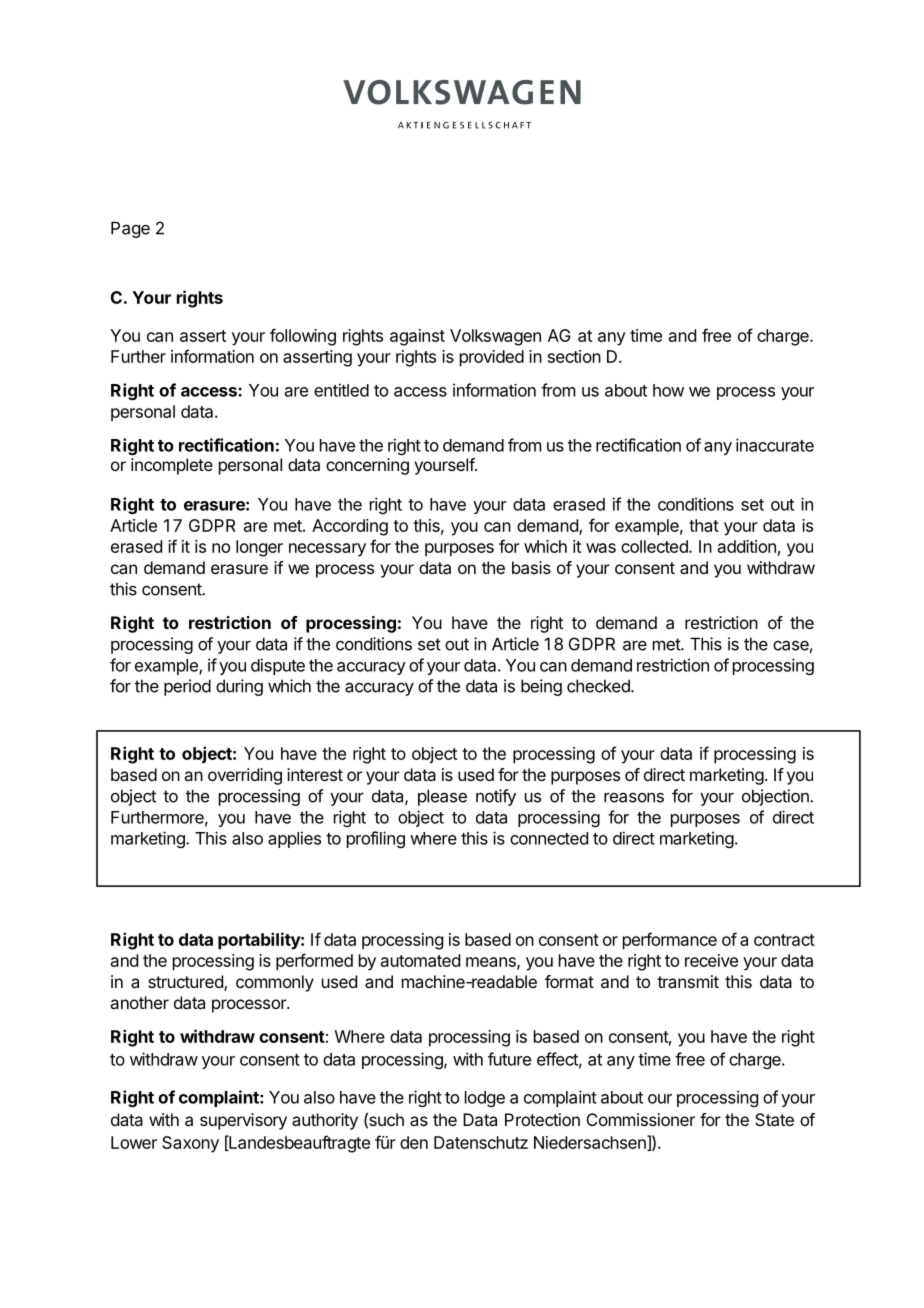  What do you see at coordinates (495, 337) in the image?
I see `Volkswagen` at bounding box center [495, 337].
